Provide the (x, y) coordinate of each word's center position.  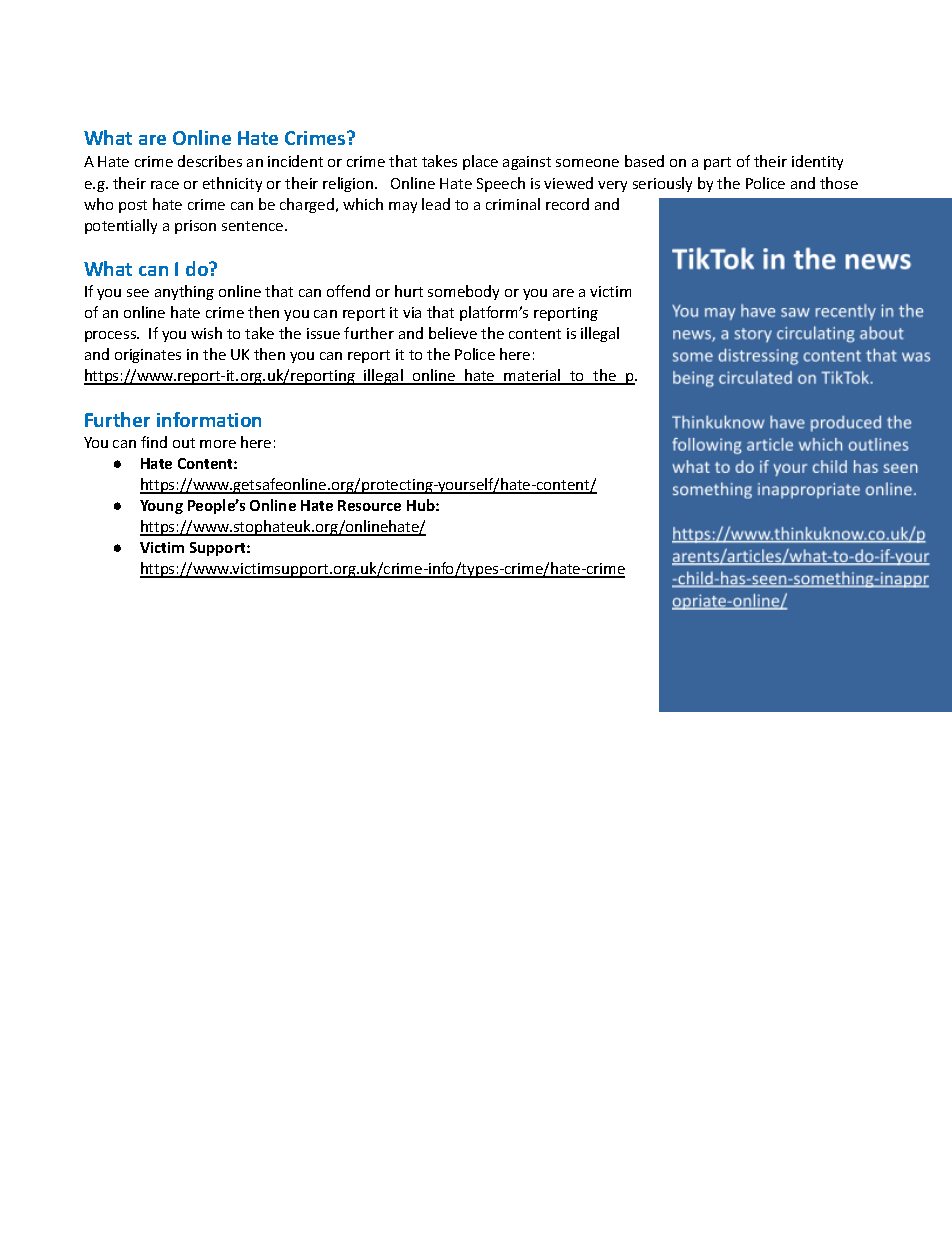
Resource (369, 505)
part (717, 163)
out (184, 443)
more (218, 444)
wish (206, 333)
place (480, 162)
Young (161, 507)
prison (195, 227)
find (154, 442)
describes (210, 161)
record (567, 204)
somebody (463, 292)
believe (453, 333)
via (412, 312)
